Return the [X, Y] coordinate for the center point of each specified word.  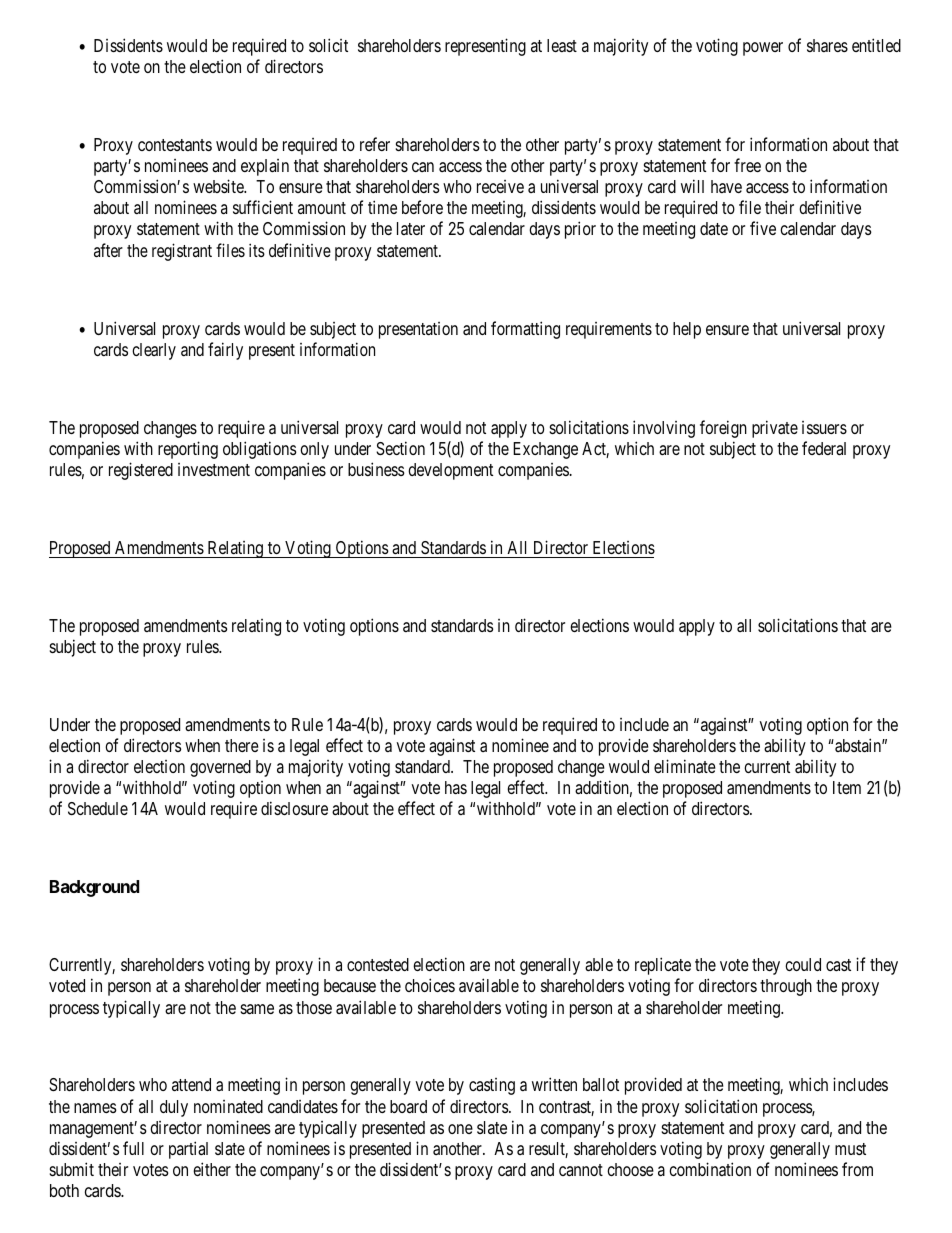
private [775, 429]
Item [847, 787]
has [456, 787]
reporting [188, 450]
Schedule [98, 808]
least [562, 45]
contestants [175, 145]
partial [188, 1150]
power [763, 49]
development [450, 471]
